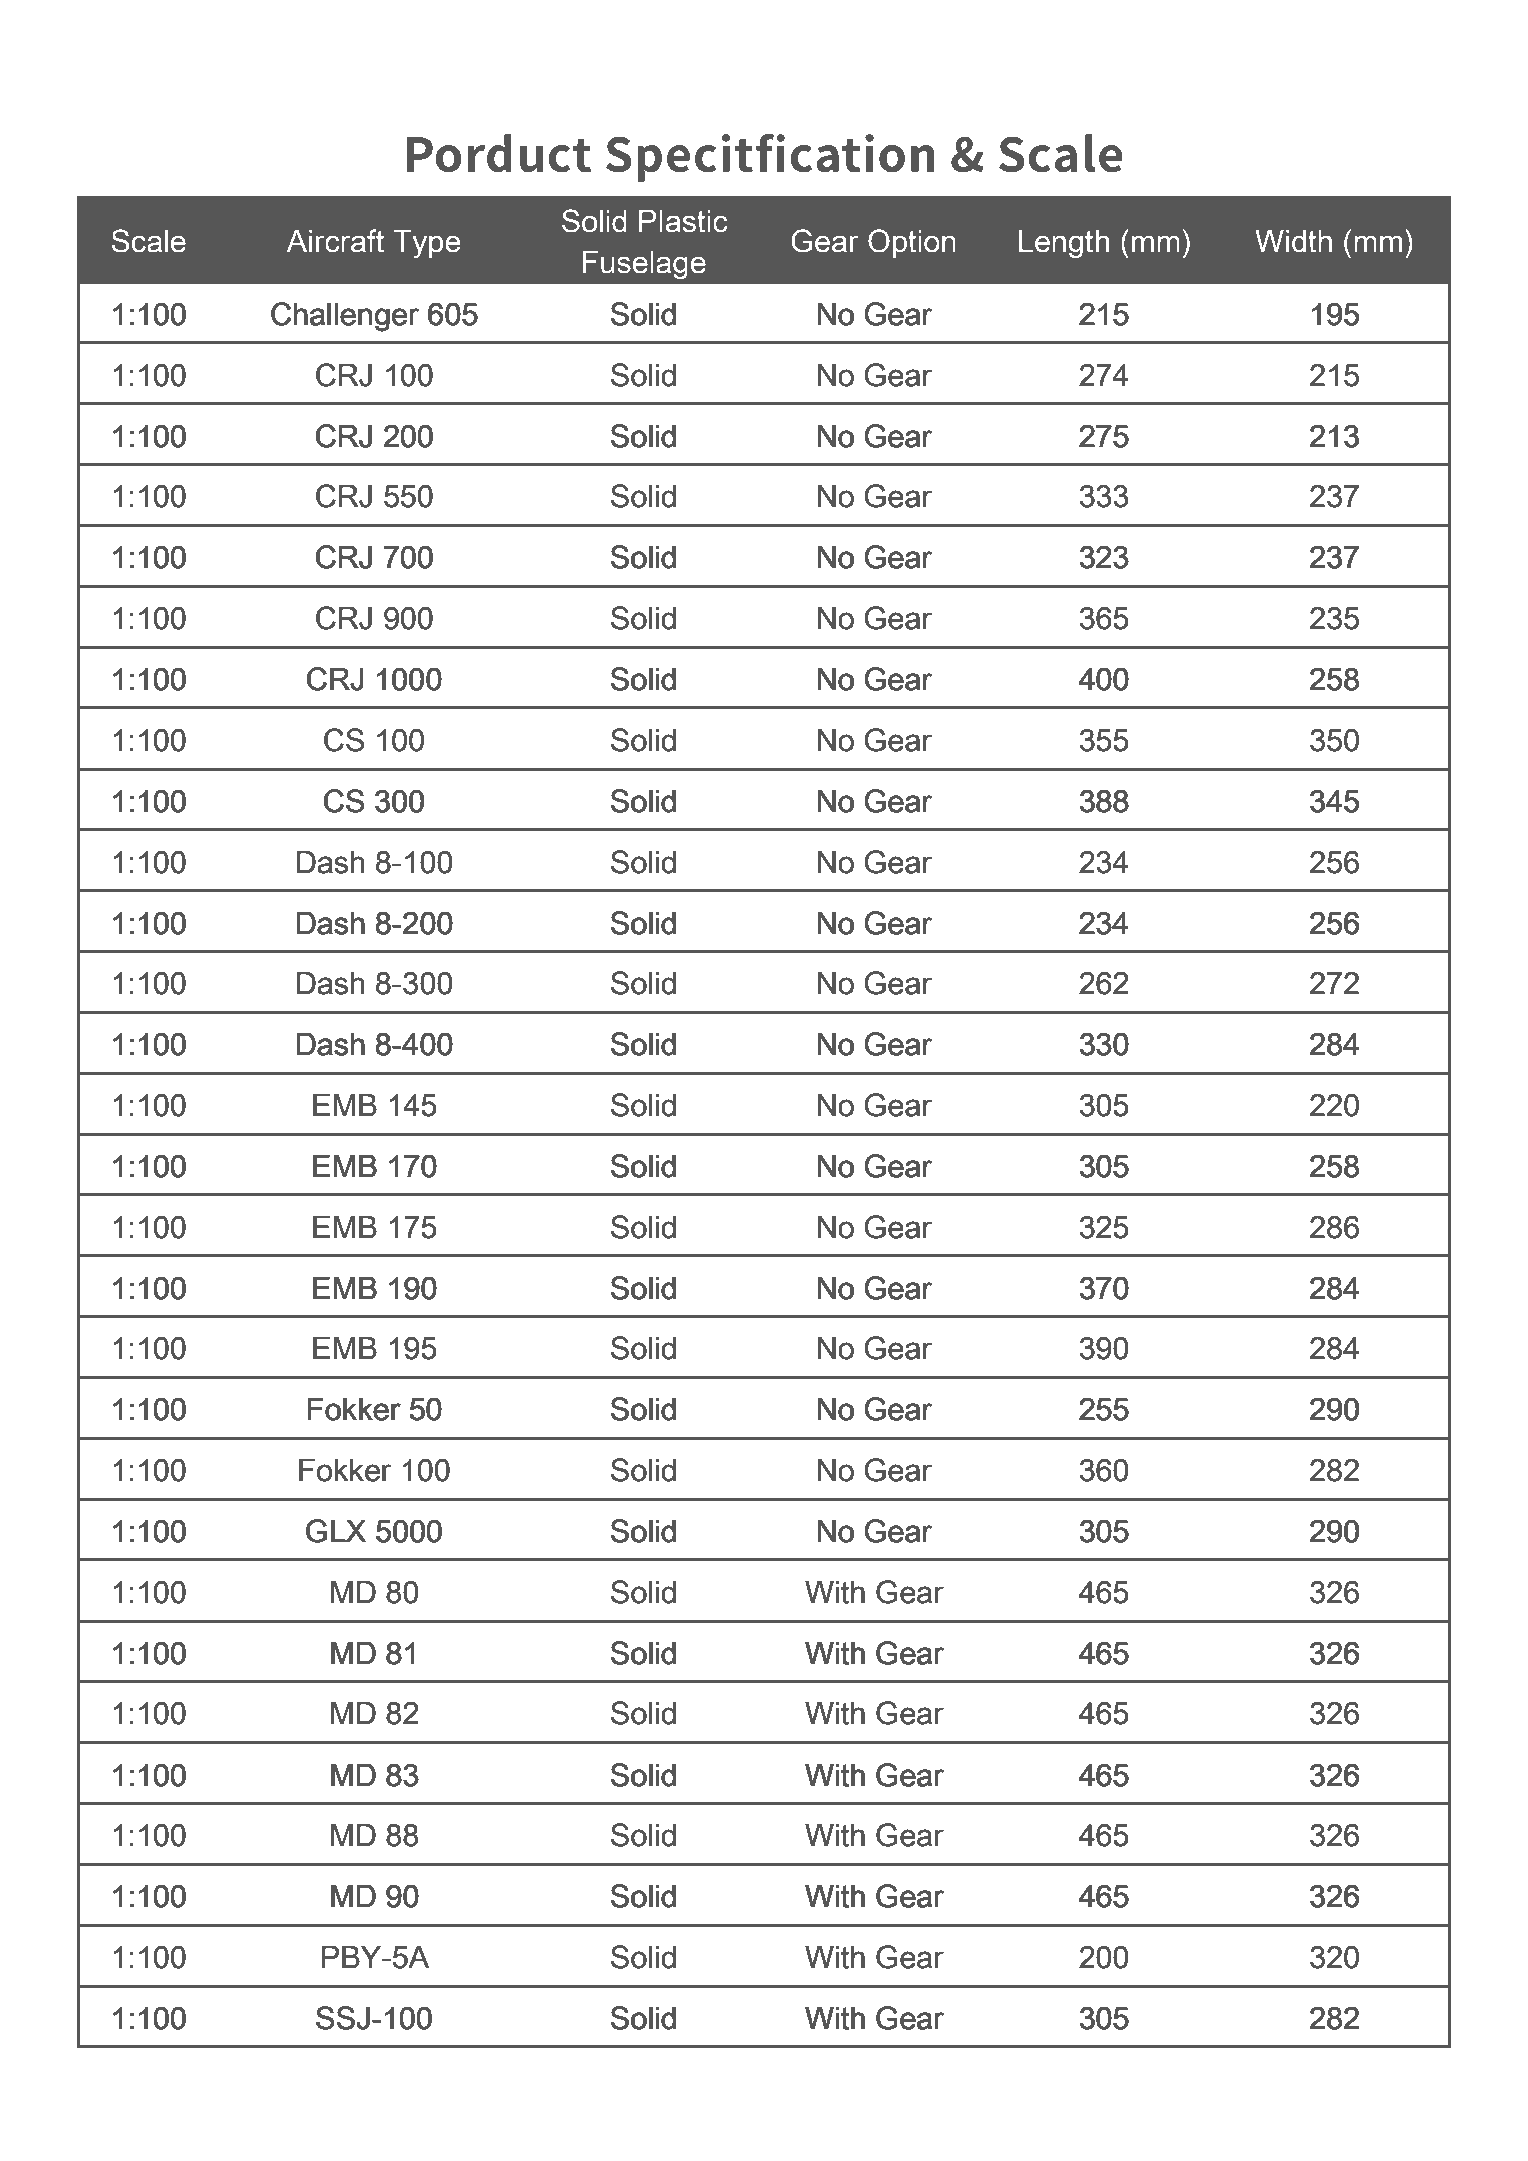 This screenshot has width=1528, height=2161. Describe the element at coordinates (1064, 244) in the screenshot. I see `Length` at that location.
